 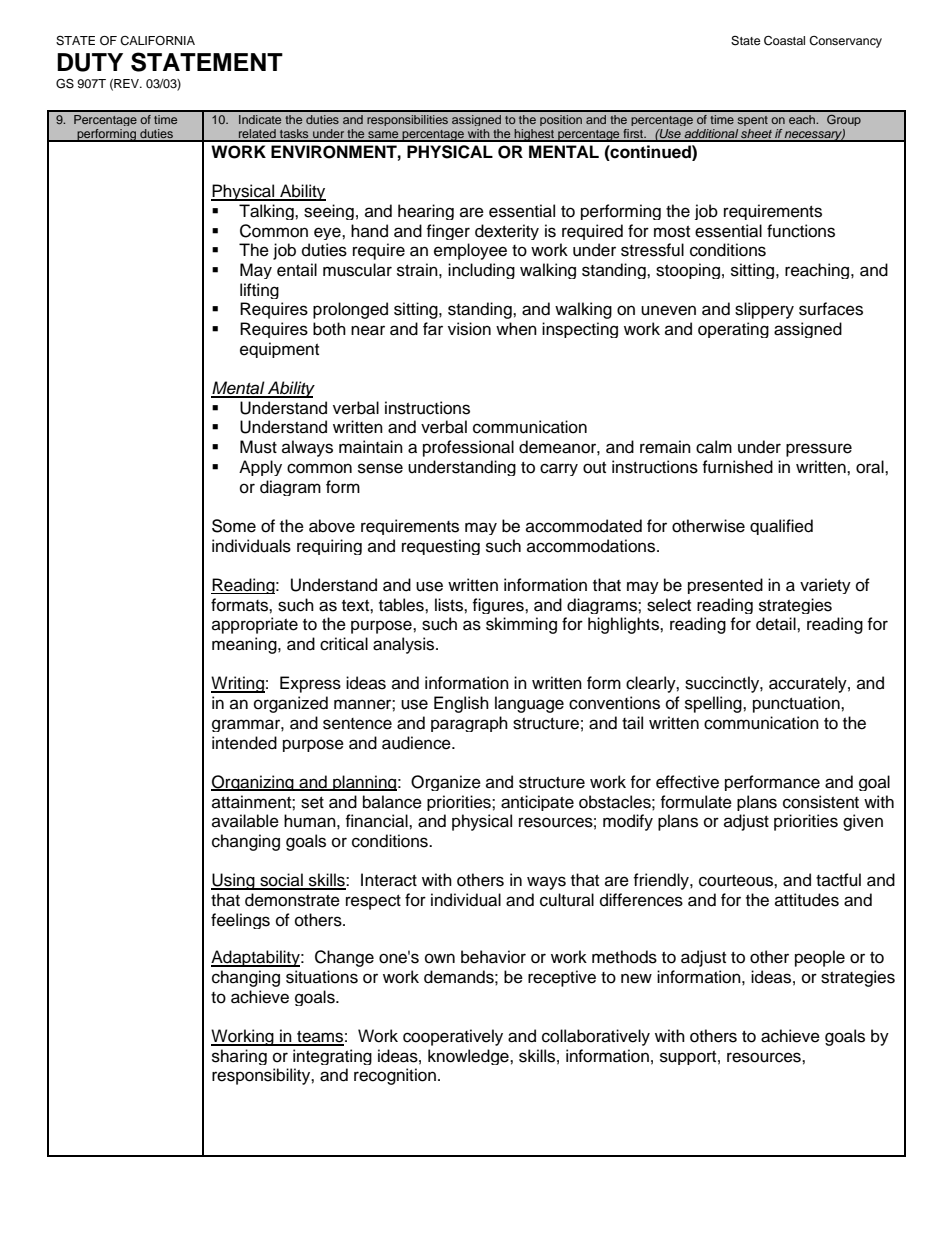 What do you see at coordinates (821, 802) in the page?
I see `consistent` at bounding box center [821, 802].
